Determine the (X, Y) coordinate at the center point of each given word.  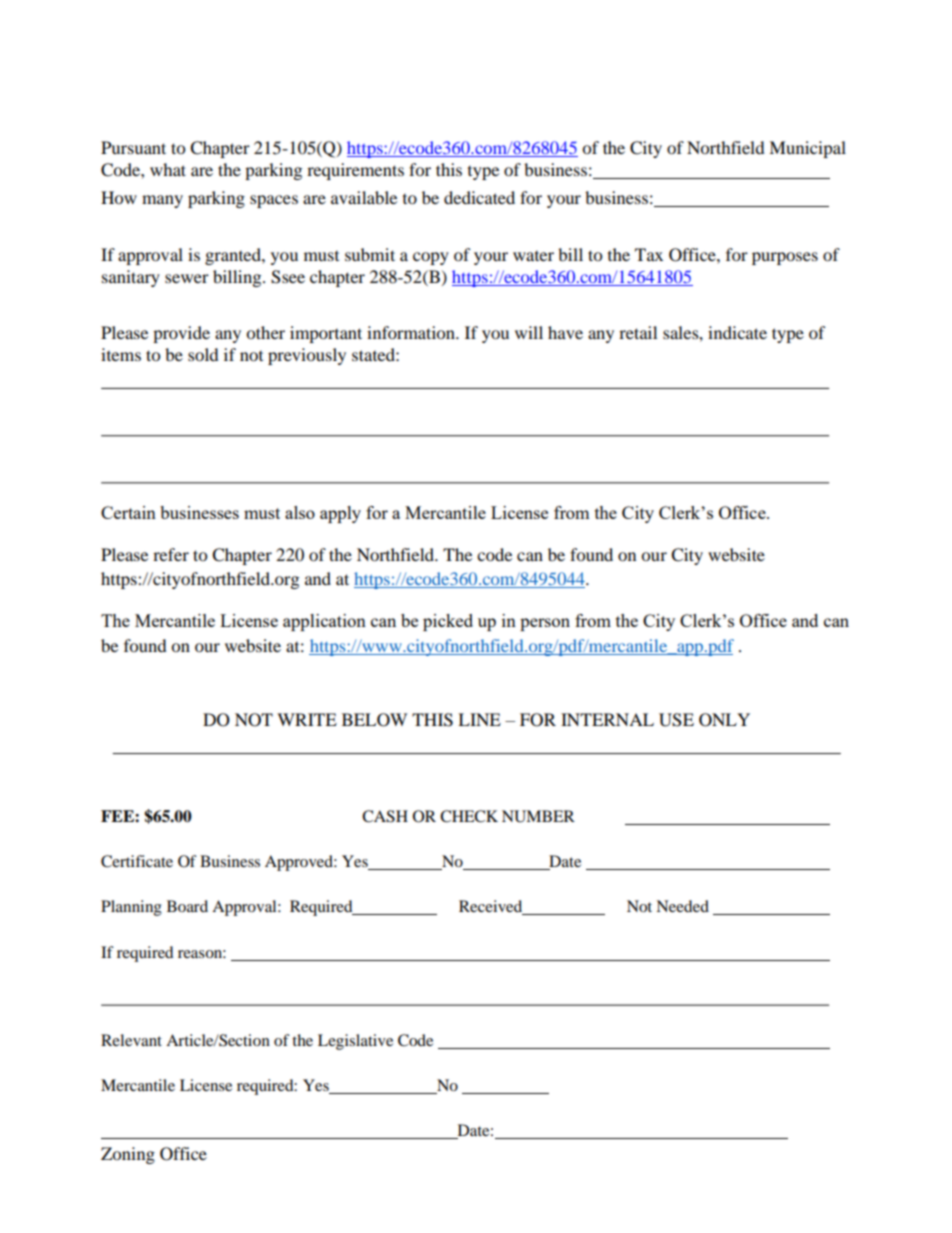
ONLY (724, 720)
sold (203, 354)
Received (492, 907)
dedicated (479, 197)
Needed (682, 906)
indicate (737, 332)
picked (448, 622)
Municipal (807, 149)
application (324, 622)
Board (187, 906)
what (168, 169)
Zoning (128, 1155)
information (412, 332)
